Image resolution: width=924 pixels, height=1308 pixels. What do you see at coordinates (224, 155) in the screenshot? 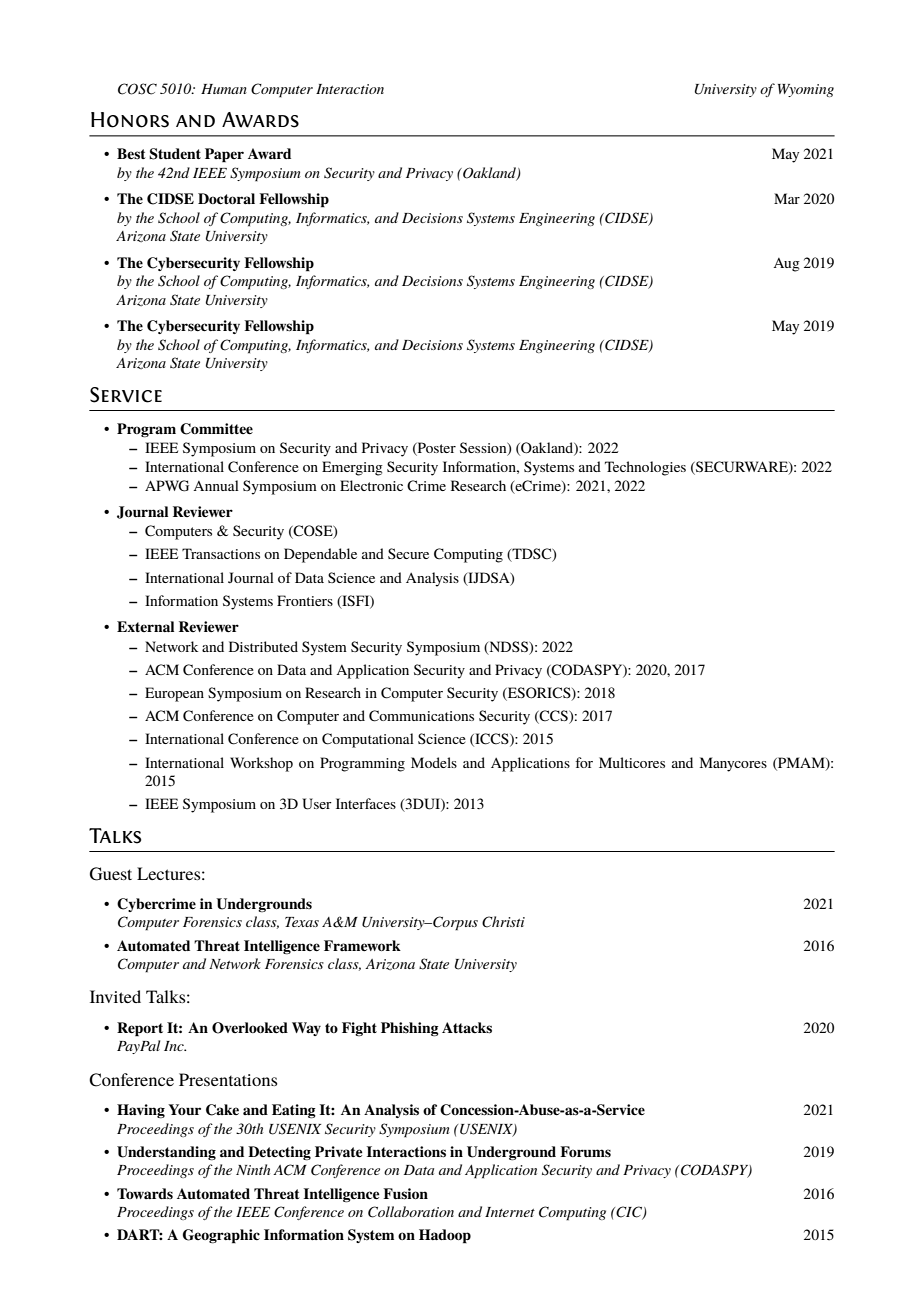
I see `Paper` at bounding box center [224, 155].
